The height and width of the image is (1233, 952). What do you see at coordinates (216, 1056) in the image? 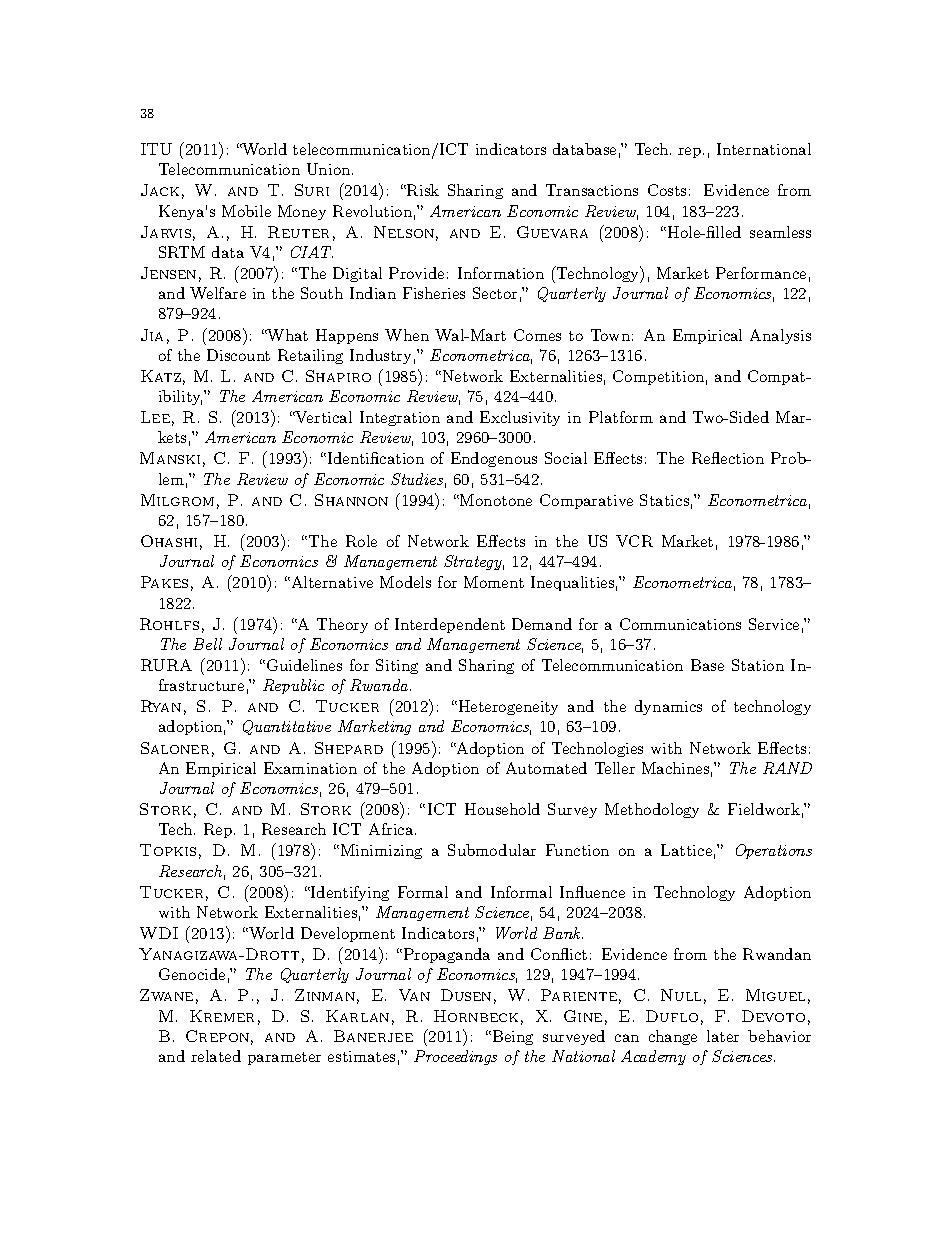
I see `related` at bounding box center [216, 1056].
